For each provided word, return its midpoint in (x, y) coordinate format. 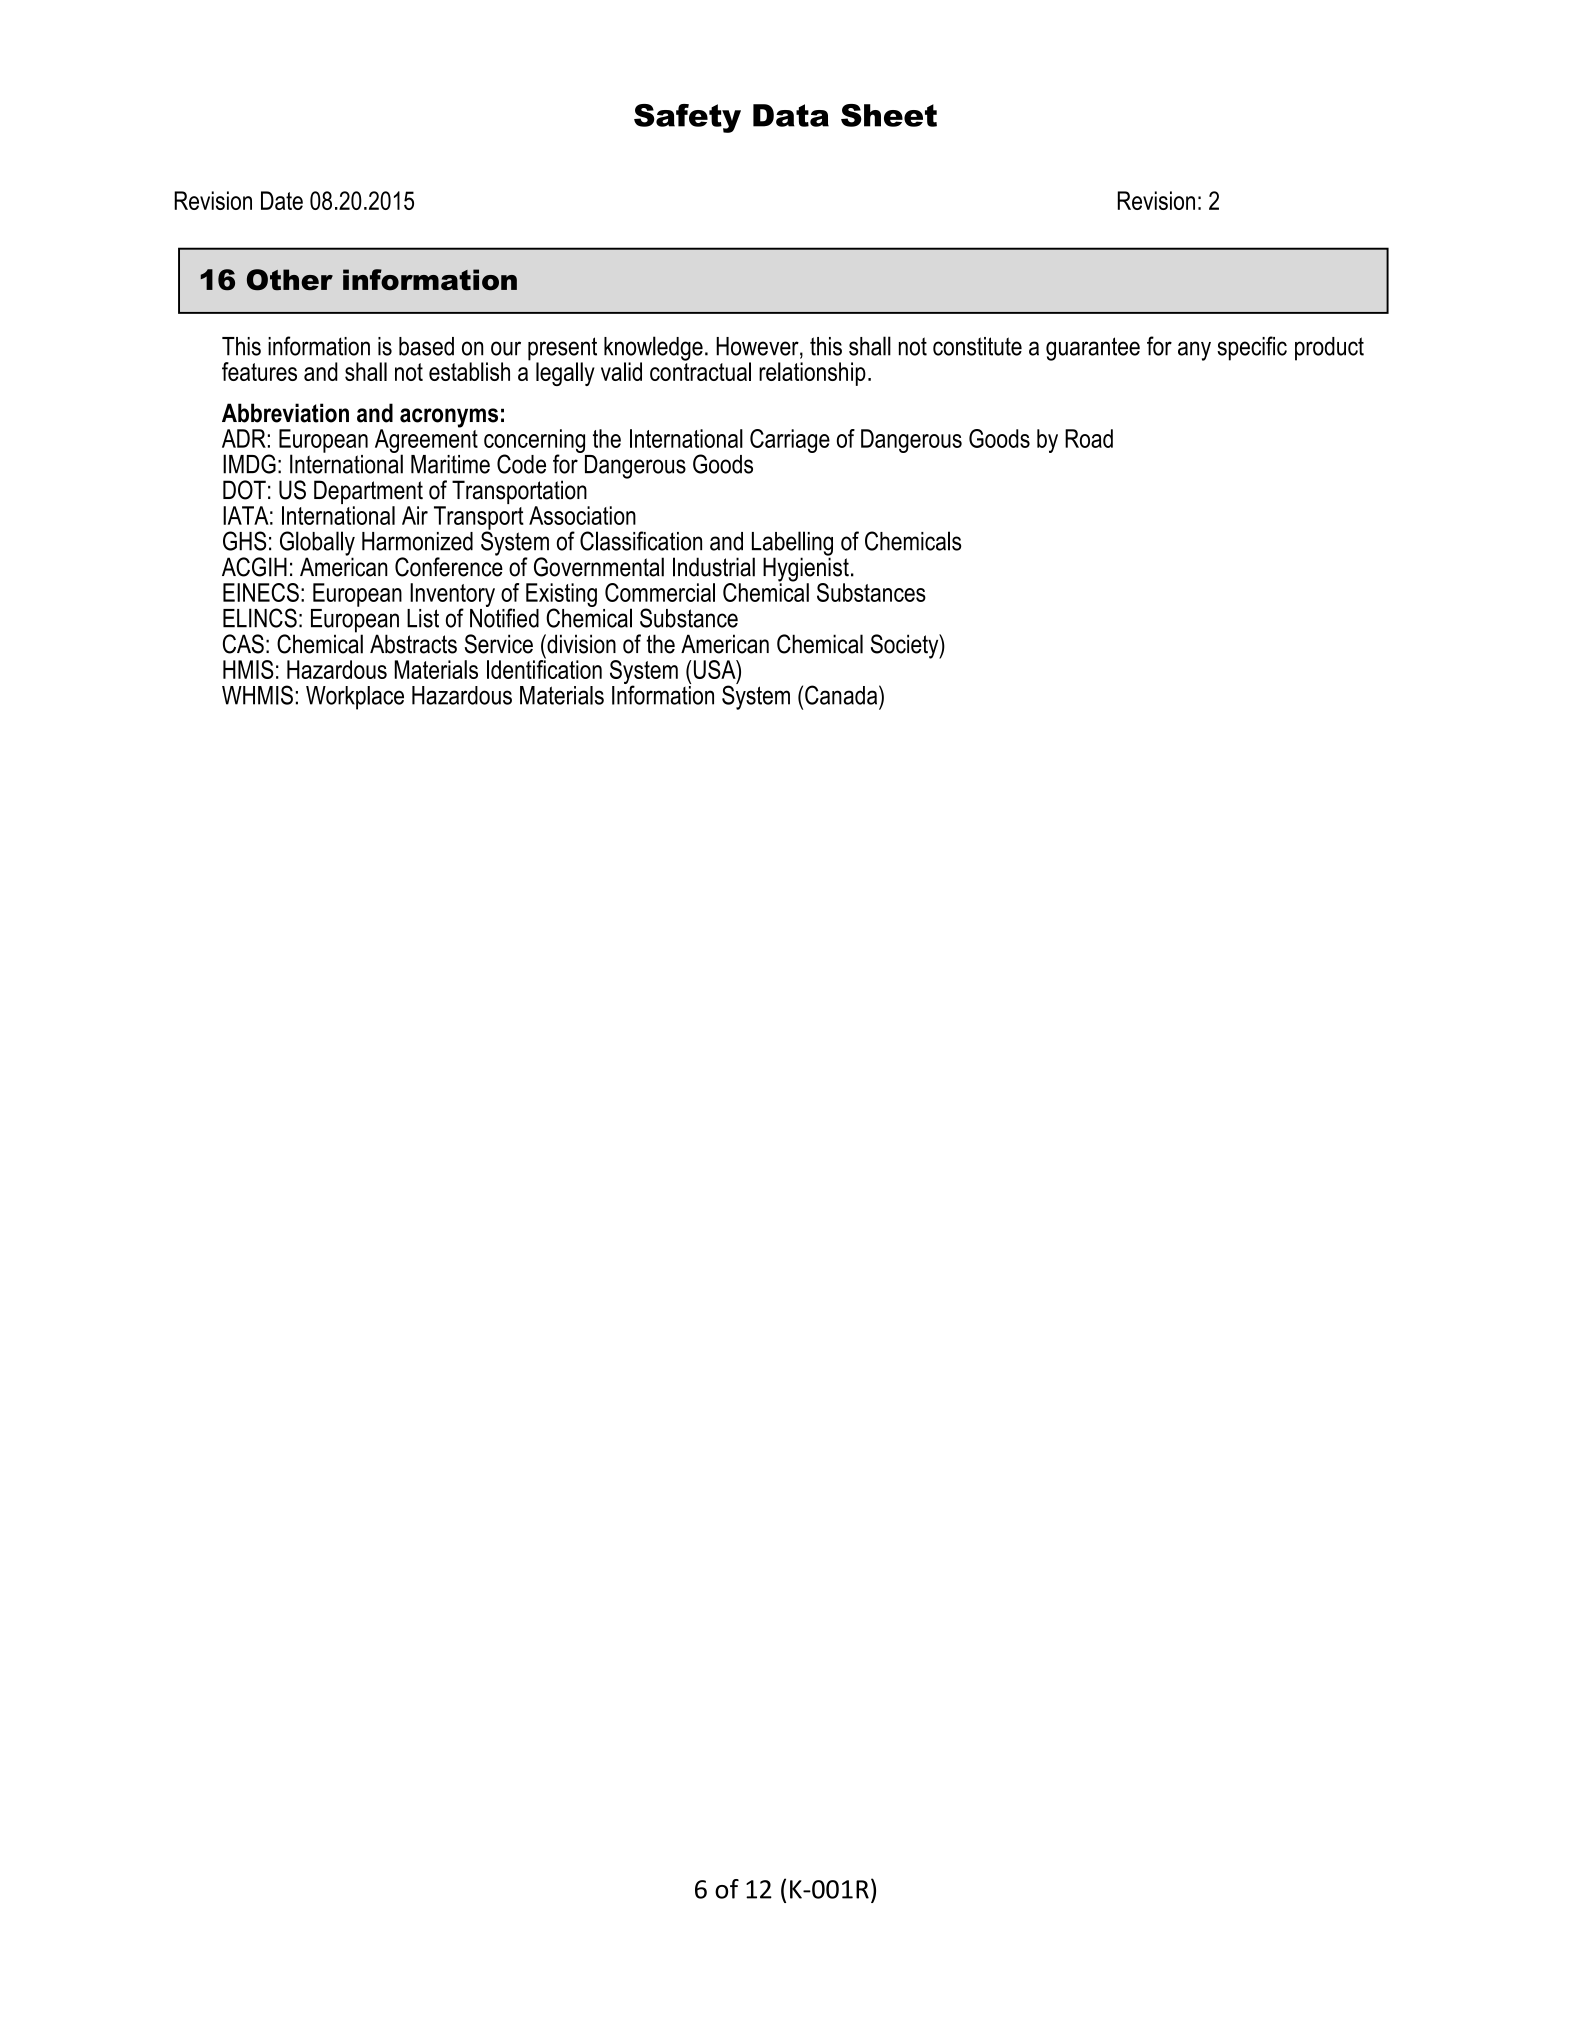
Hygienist (806, 569)
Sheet (889, 115)
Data (791, 115)
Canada (842, 695)
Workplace (355, 698)
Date (282, 200)
